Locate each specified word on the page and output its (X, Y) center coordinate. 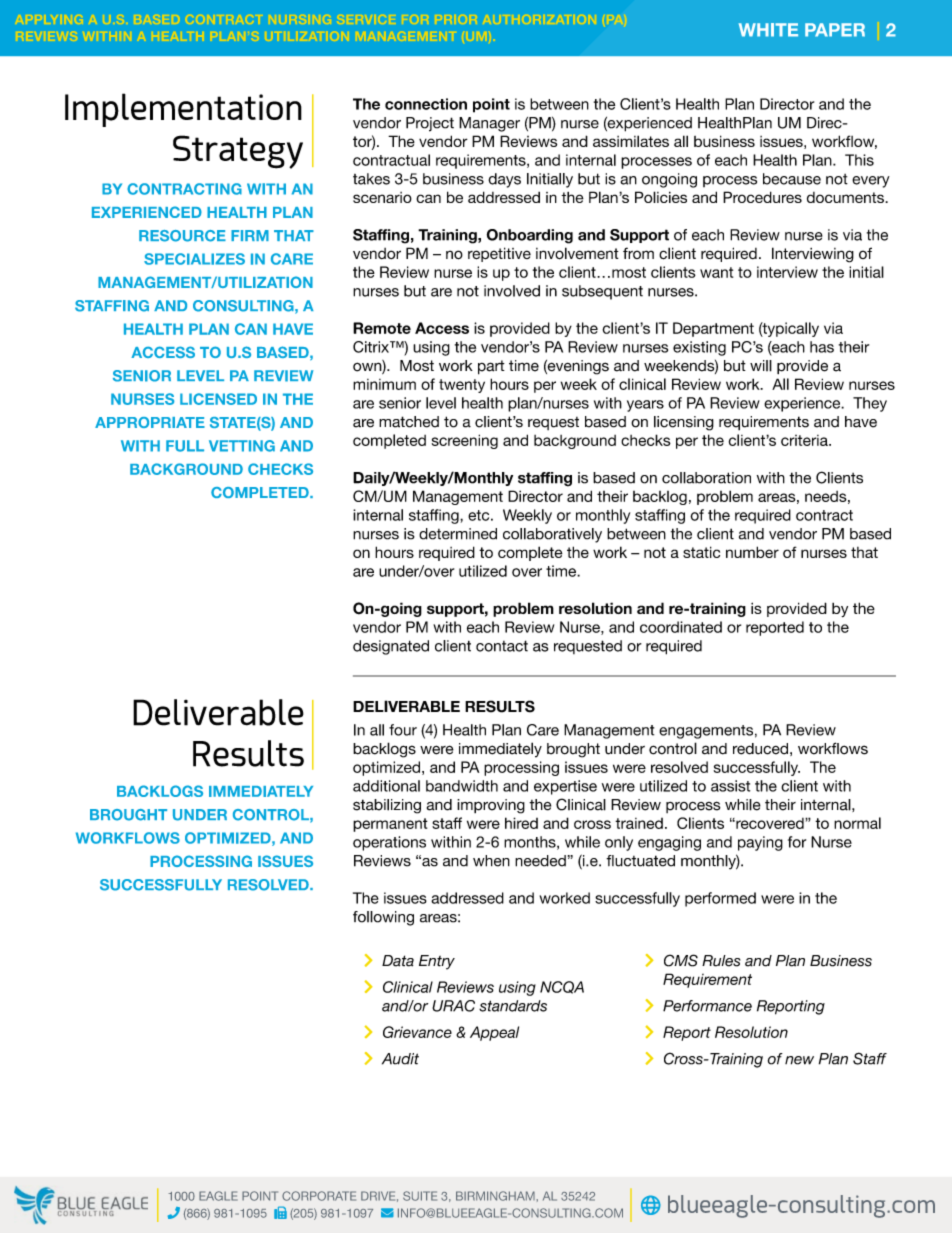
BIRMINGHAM (496, 1196)
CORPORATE (319, 1196)
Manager (489, 124)
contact (502, 646)
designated (391, 647)
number (752, 552)
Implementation (183, 110)
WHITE (768, 30)
